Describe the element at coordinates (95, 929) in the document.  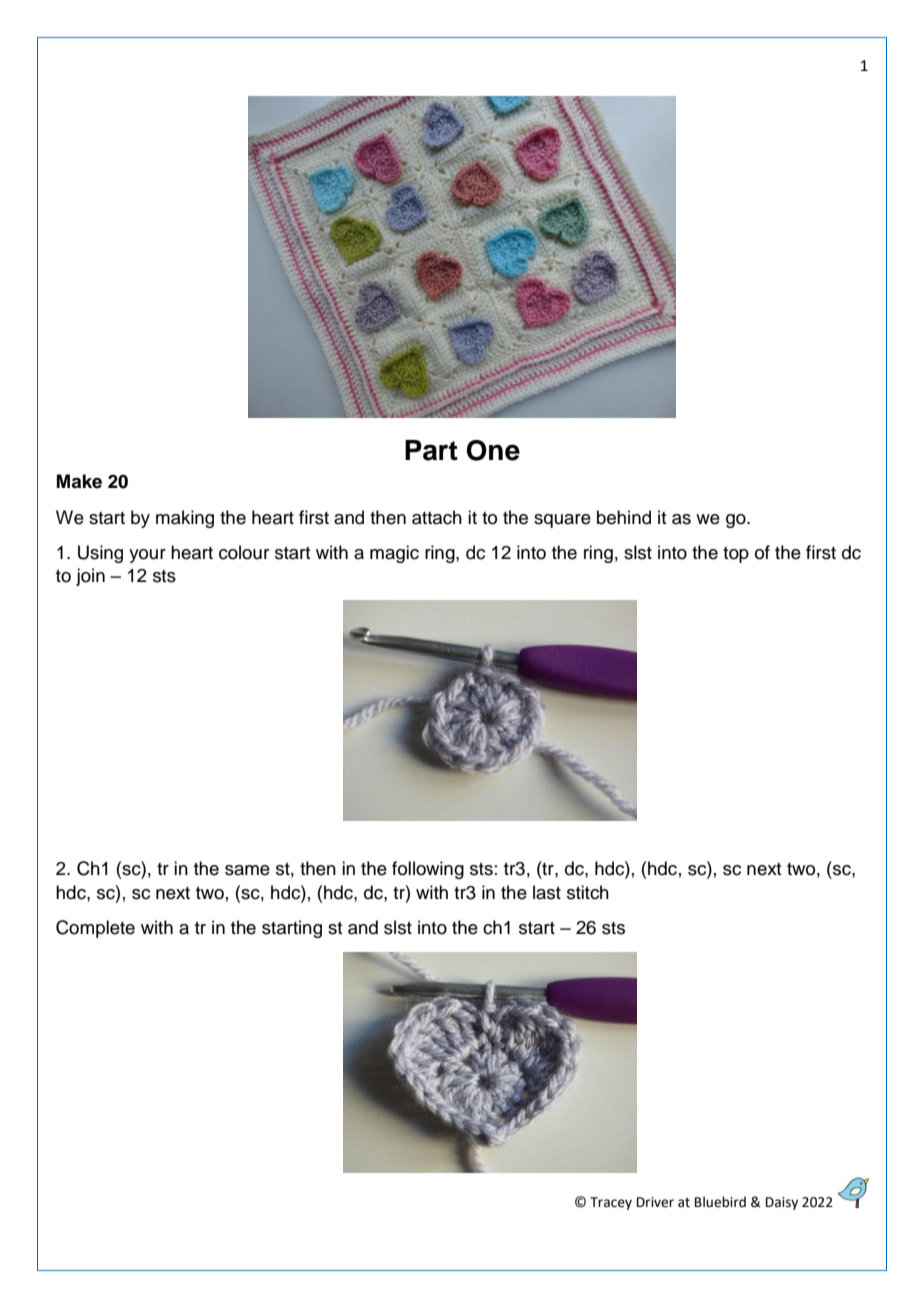
I see `Complete` at that location.
